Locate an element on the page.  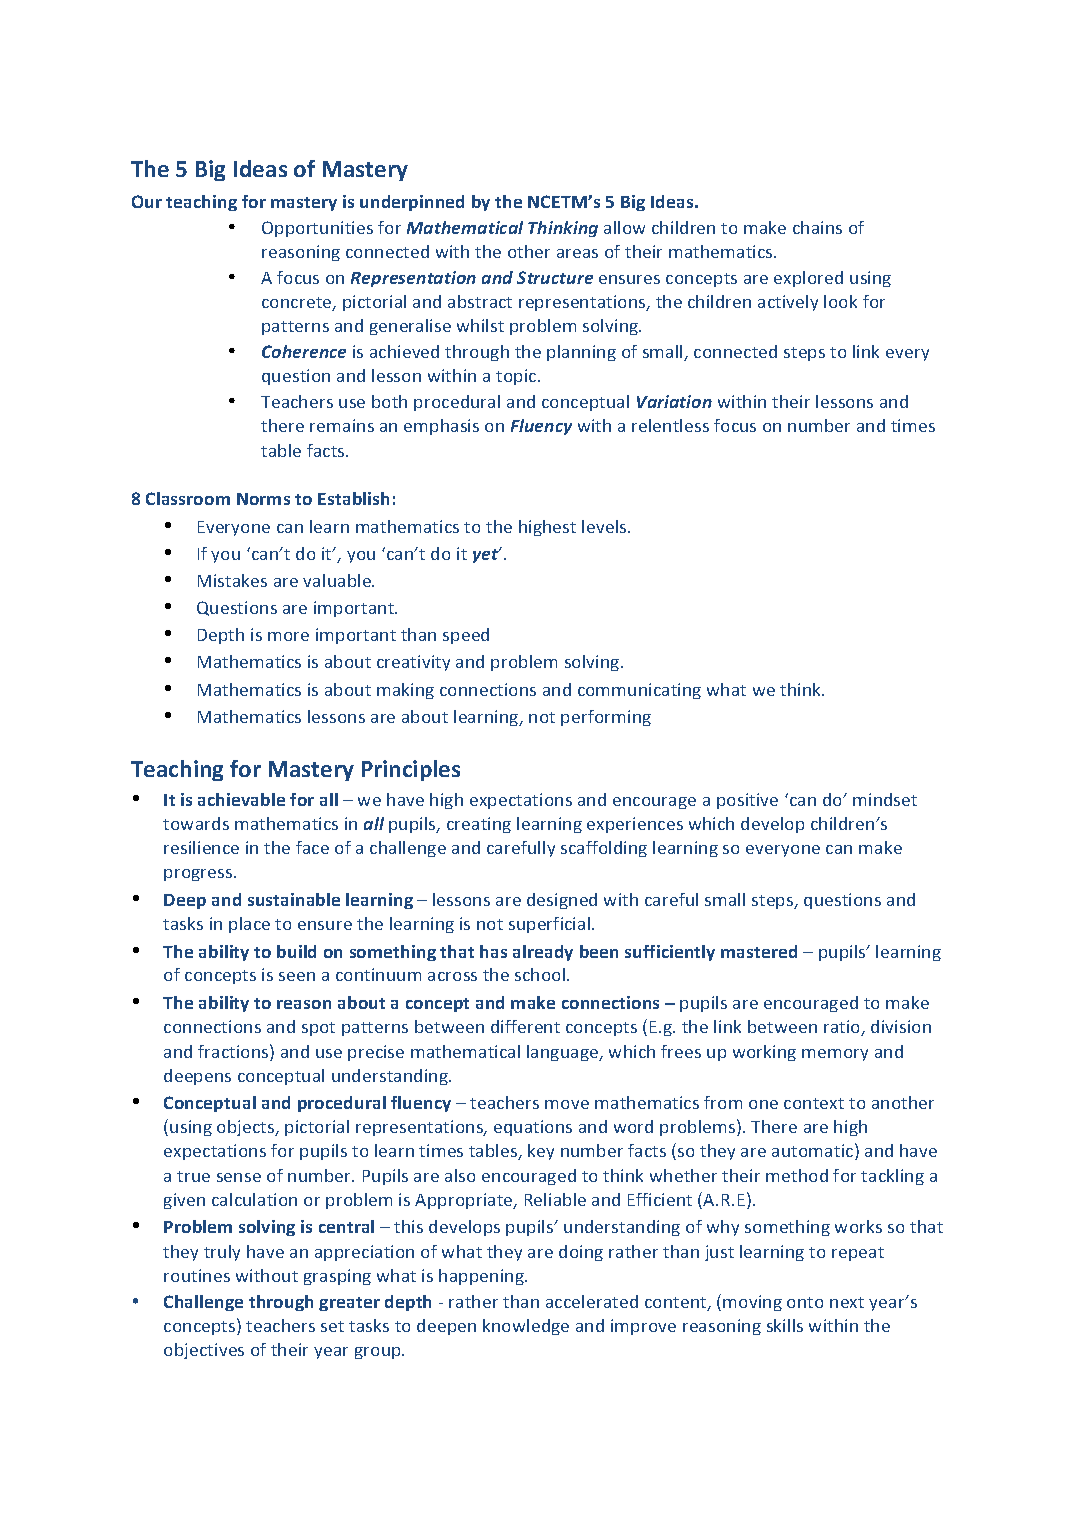
creating is located at coordinates (479, 825).
